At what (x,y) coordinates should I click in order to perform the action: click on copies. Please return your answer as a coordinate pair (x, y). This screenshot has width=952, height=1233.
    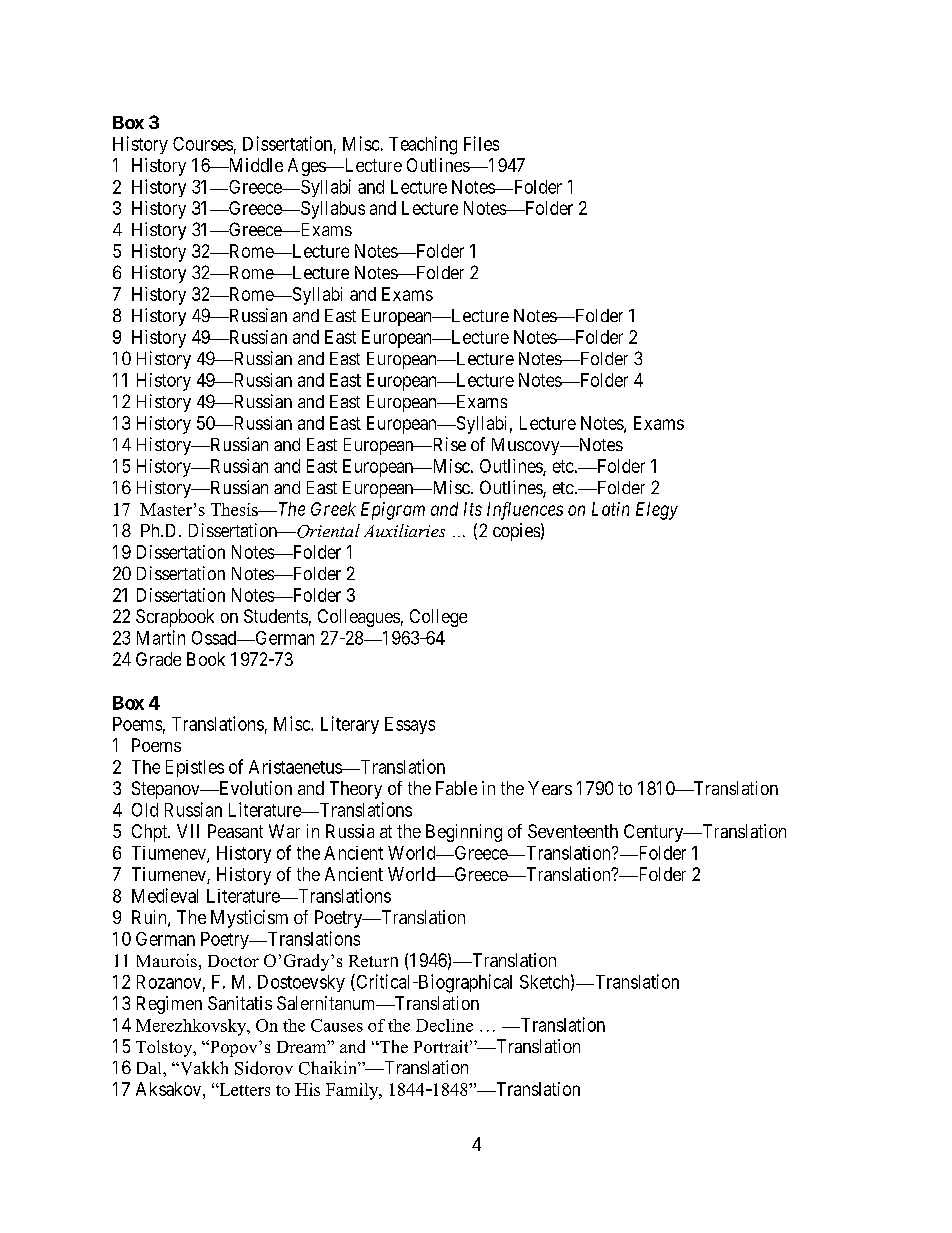
    Looking at the image, I should click on (516, 532).
